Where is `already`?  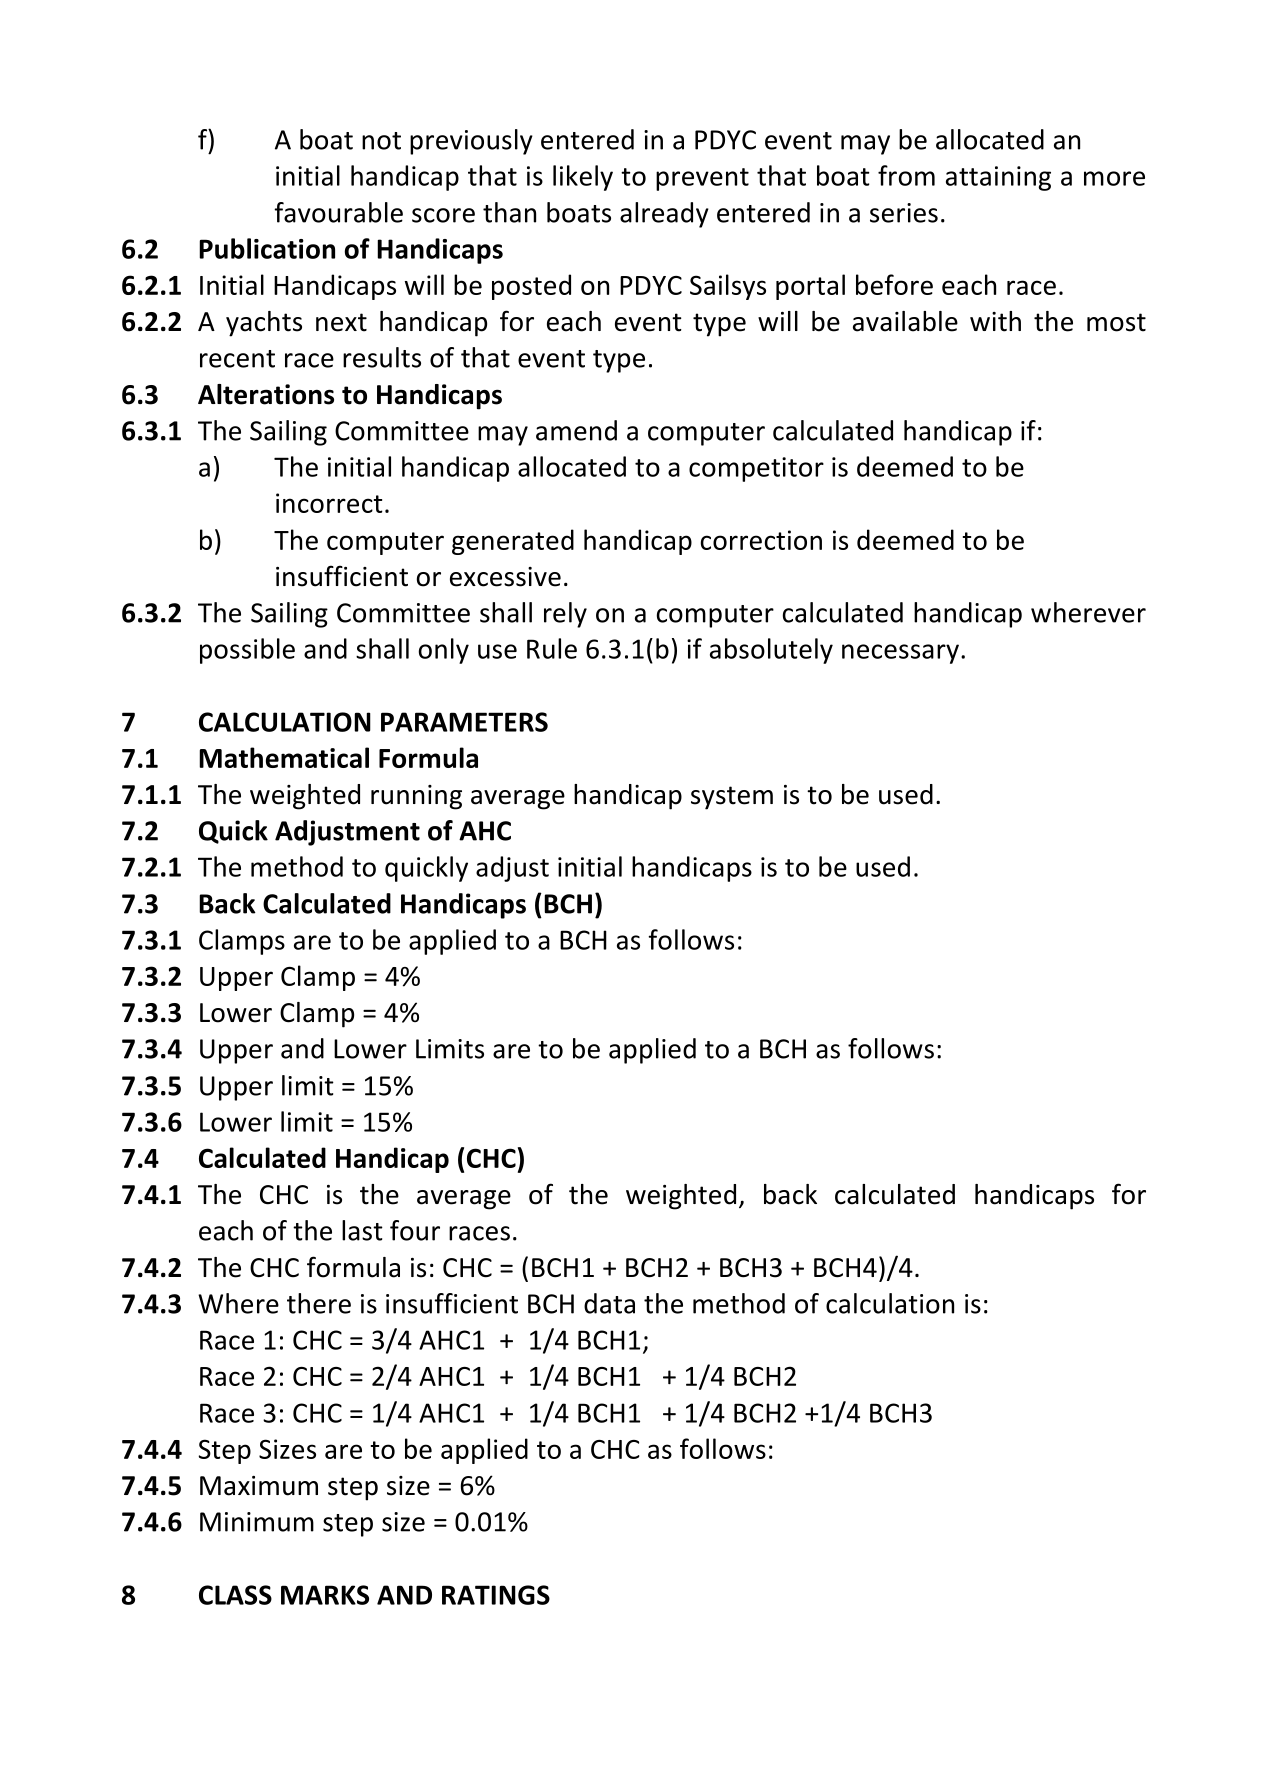
already is located at coordinates (664, 215).
